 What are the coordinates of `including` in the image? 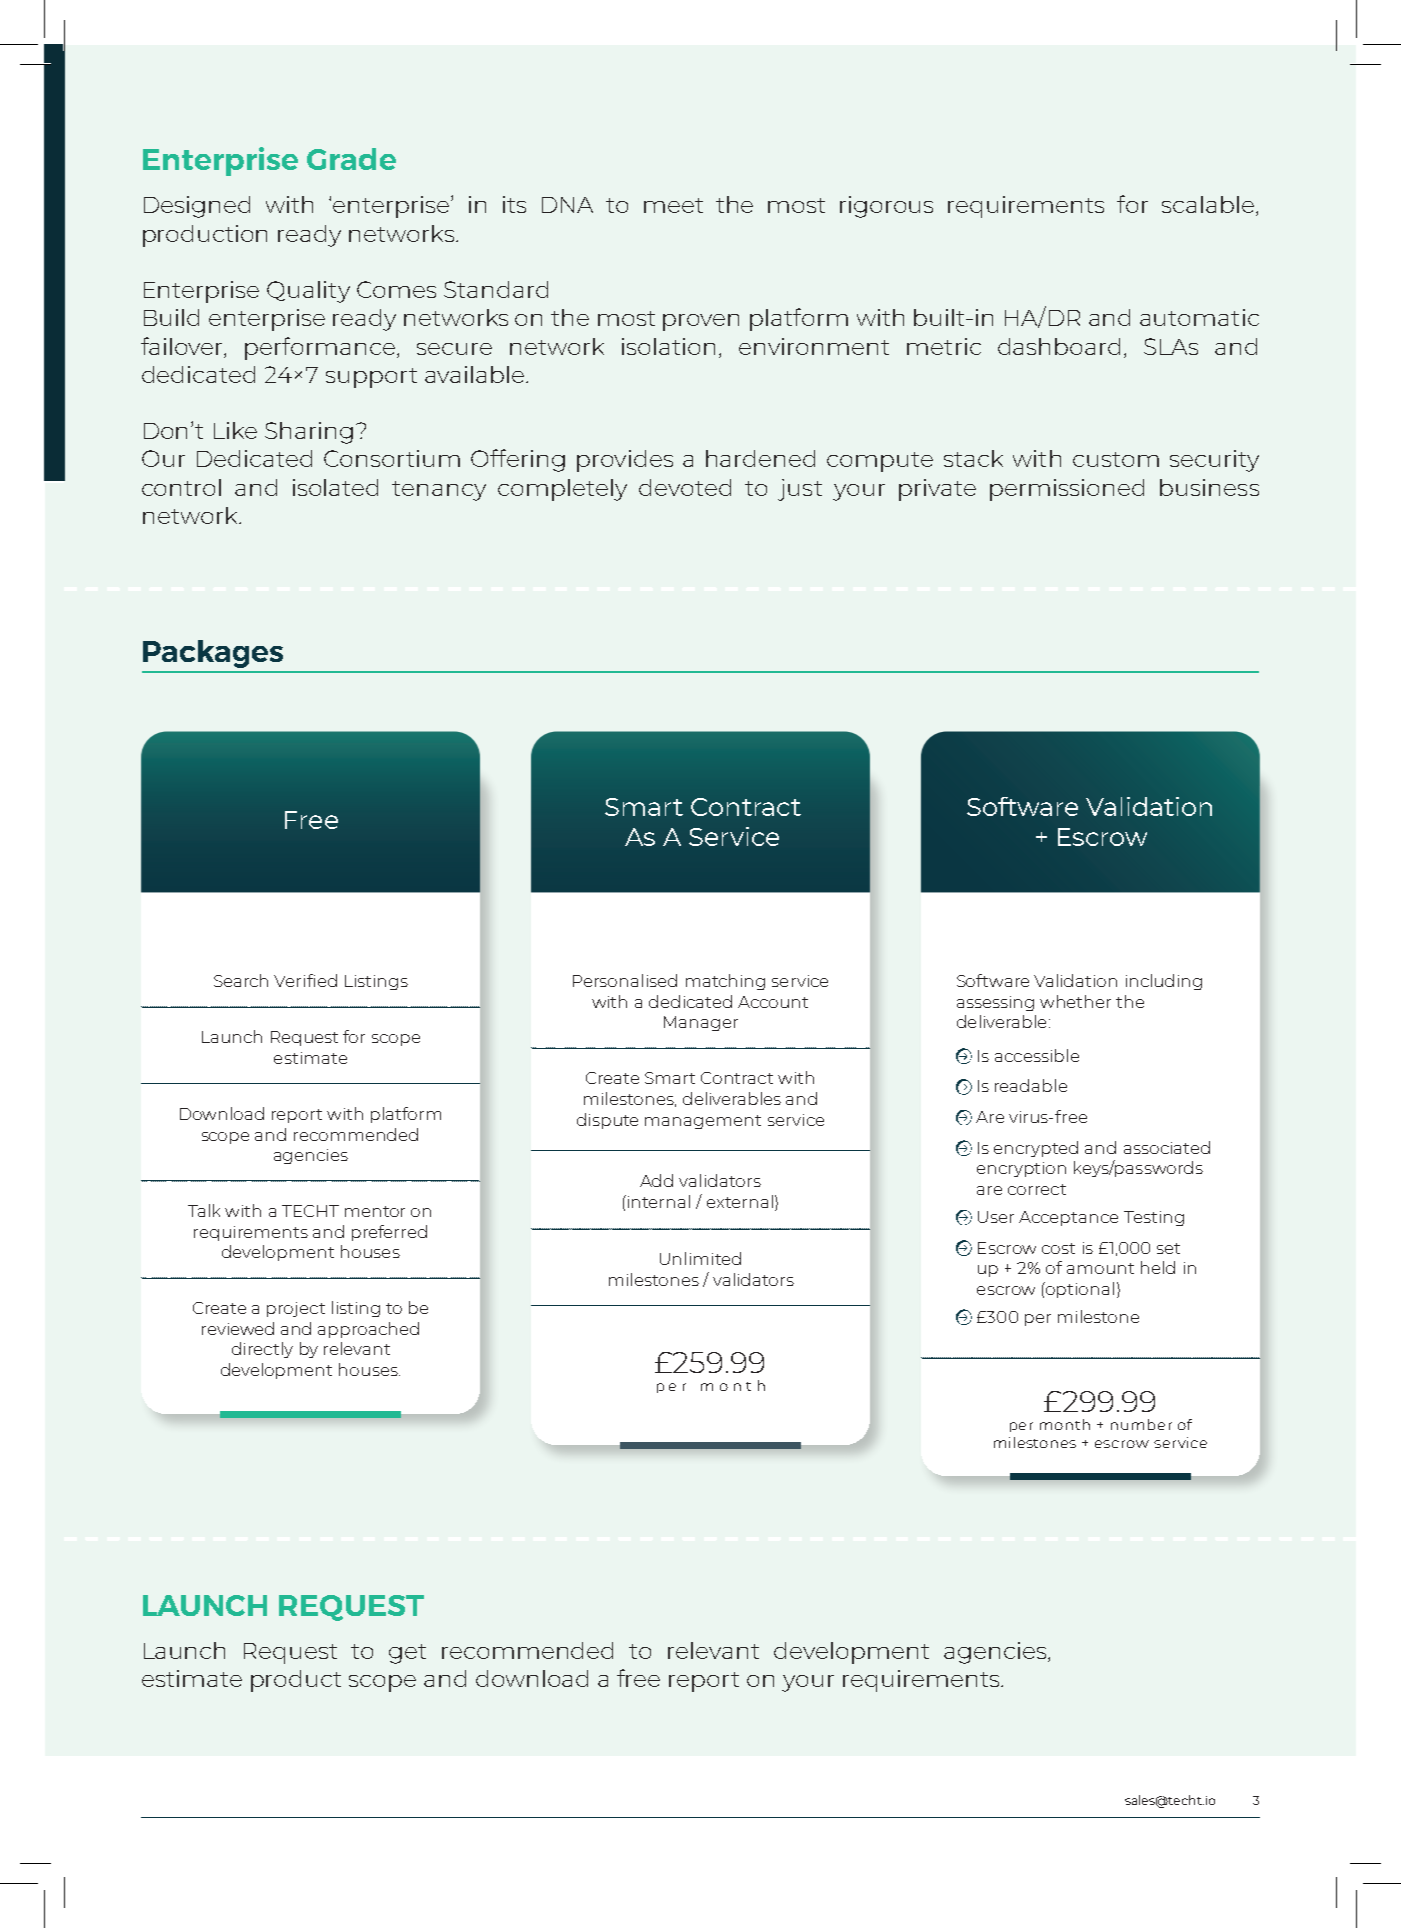 It's located at (1164, 982).
